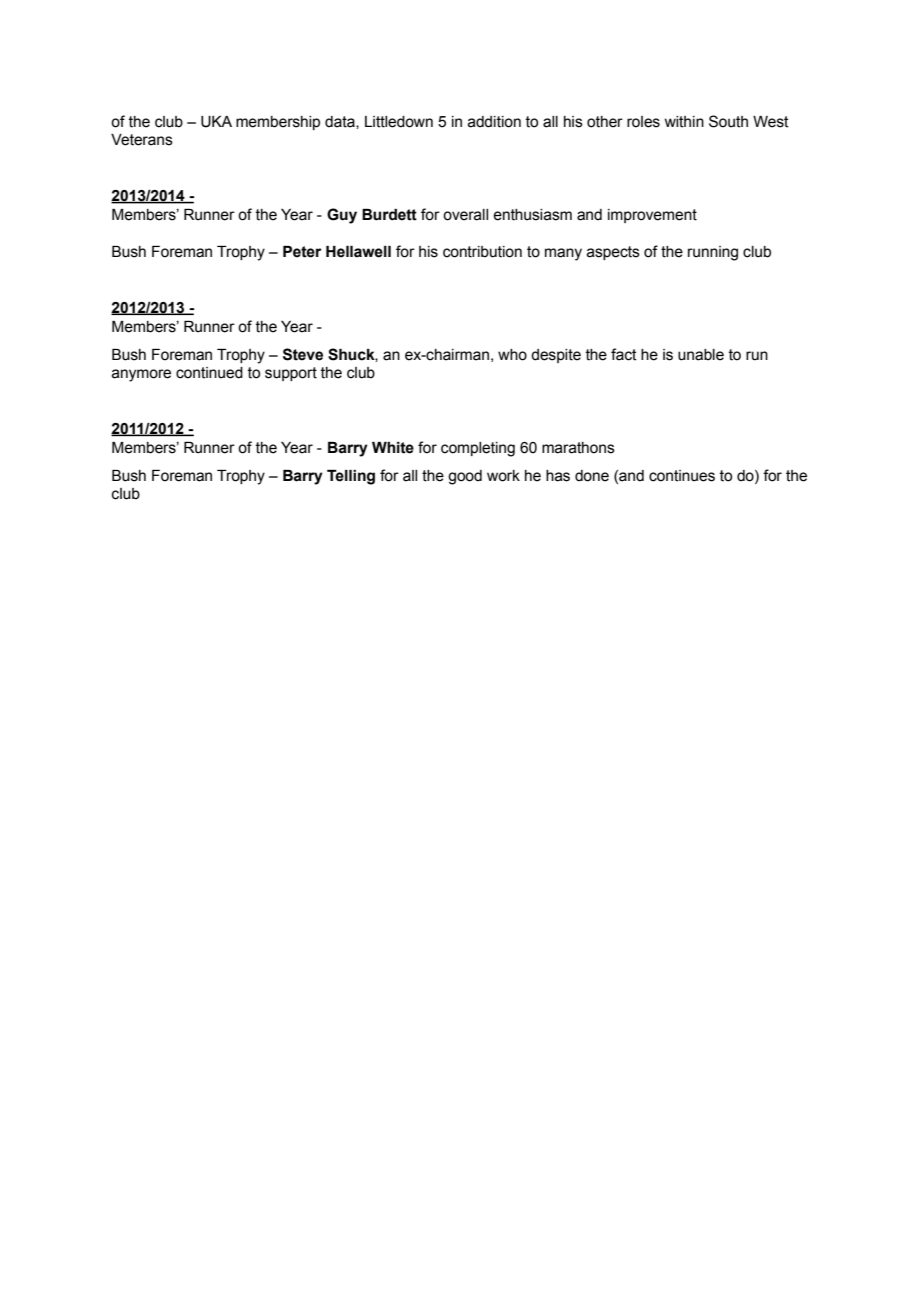 The height and width of the image is (1307, 924). Describe the element at coordinates (302, 252) in the image. I see `Peter` at that location.
